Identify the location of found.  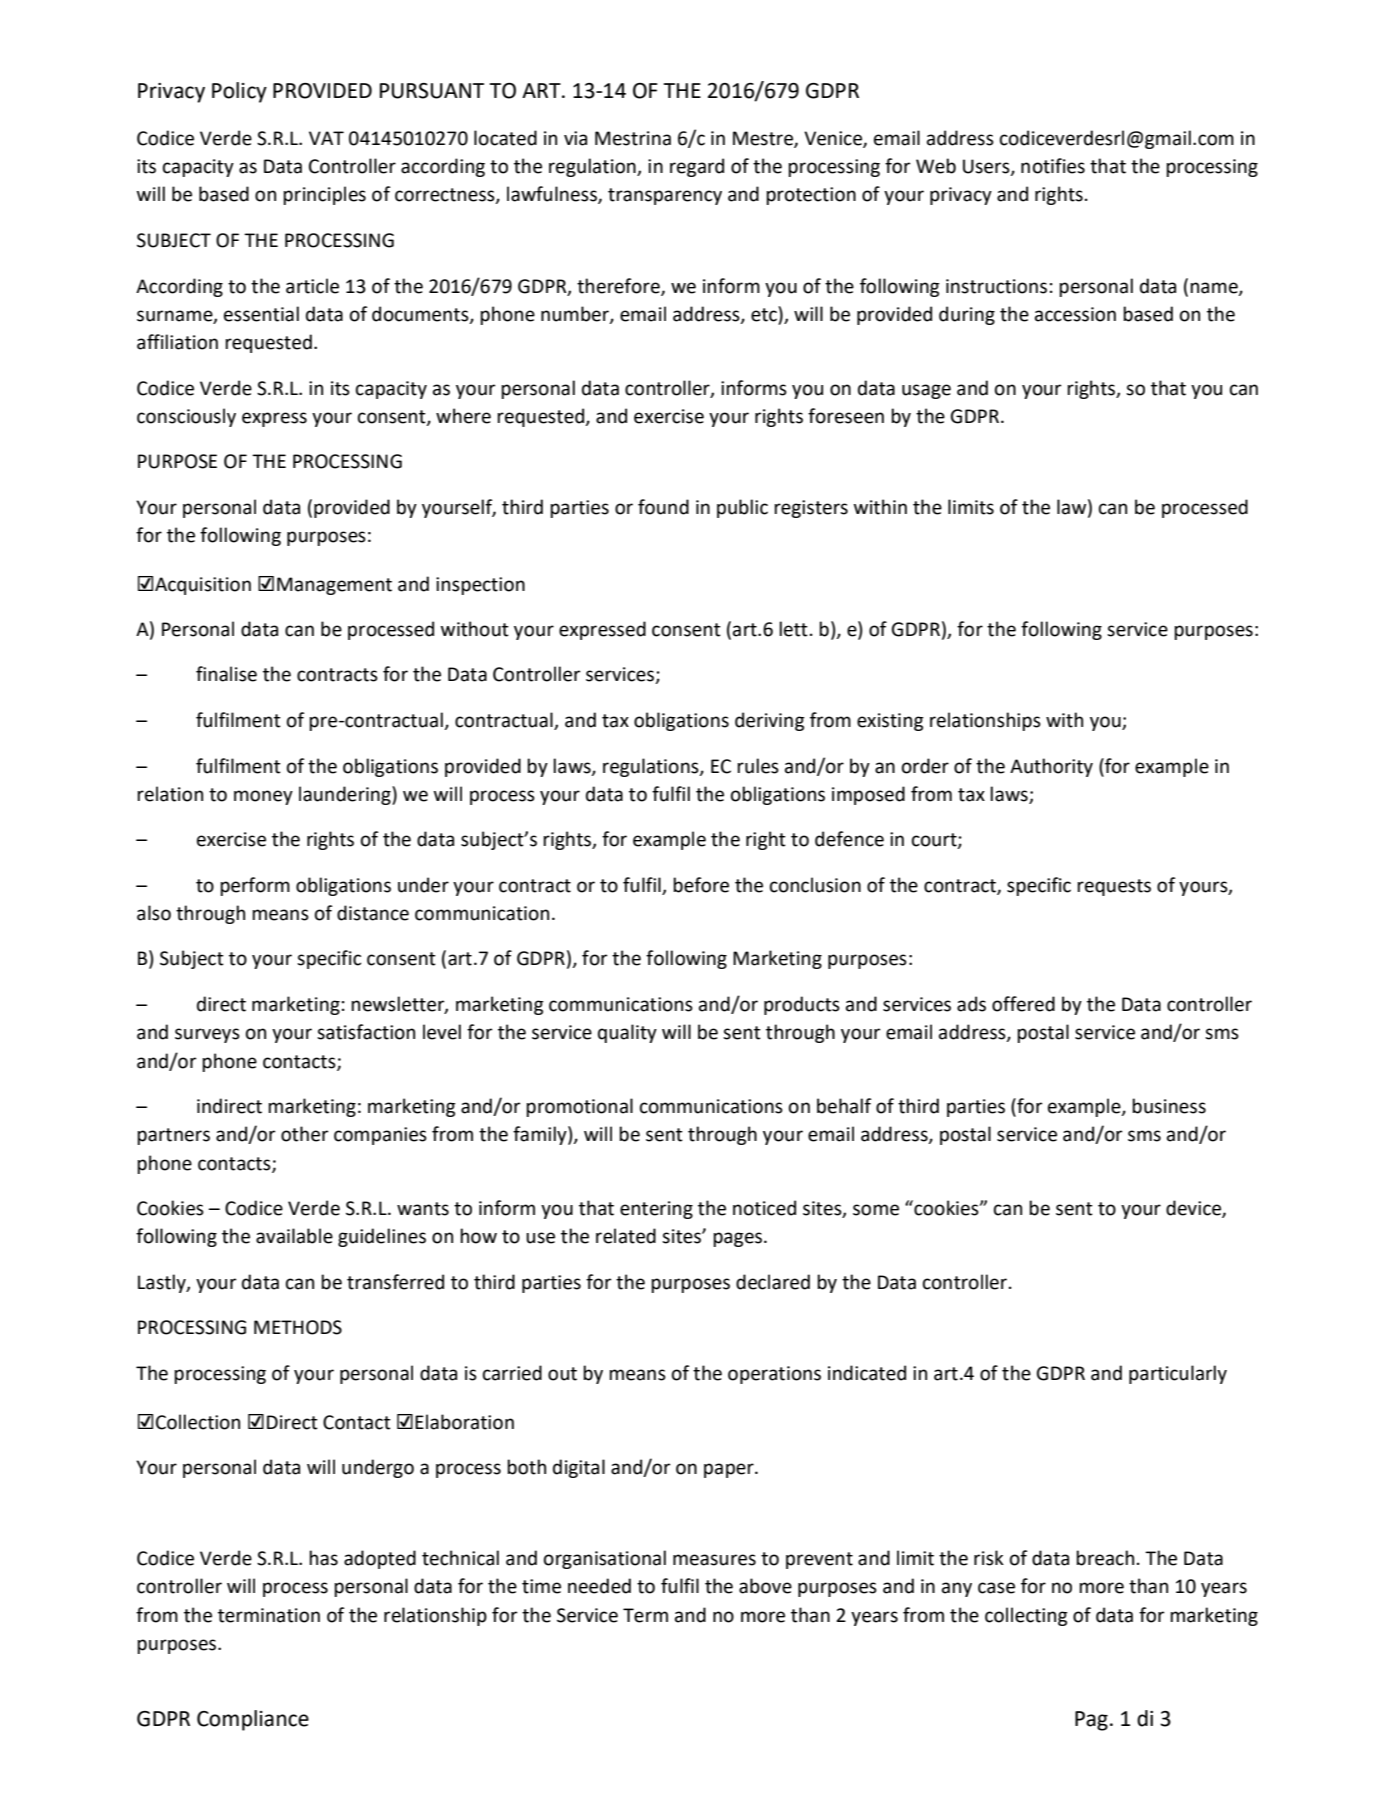
(663, 507).
